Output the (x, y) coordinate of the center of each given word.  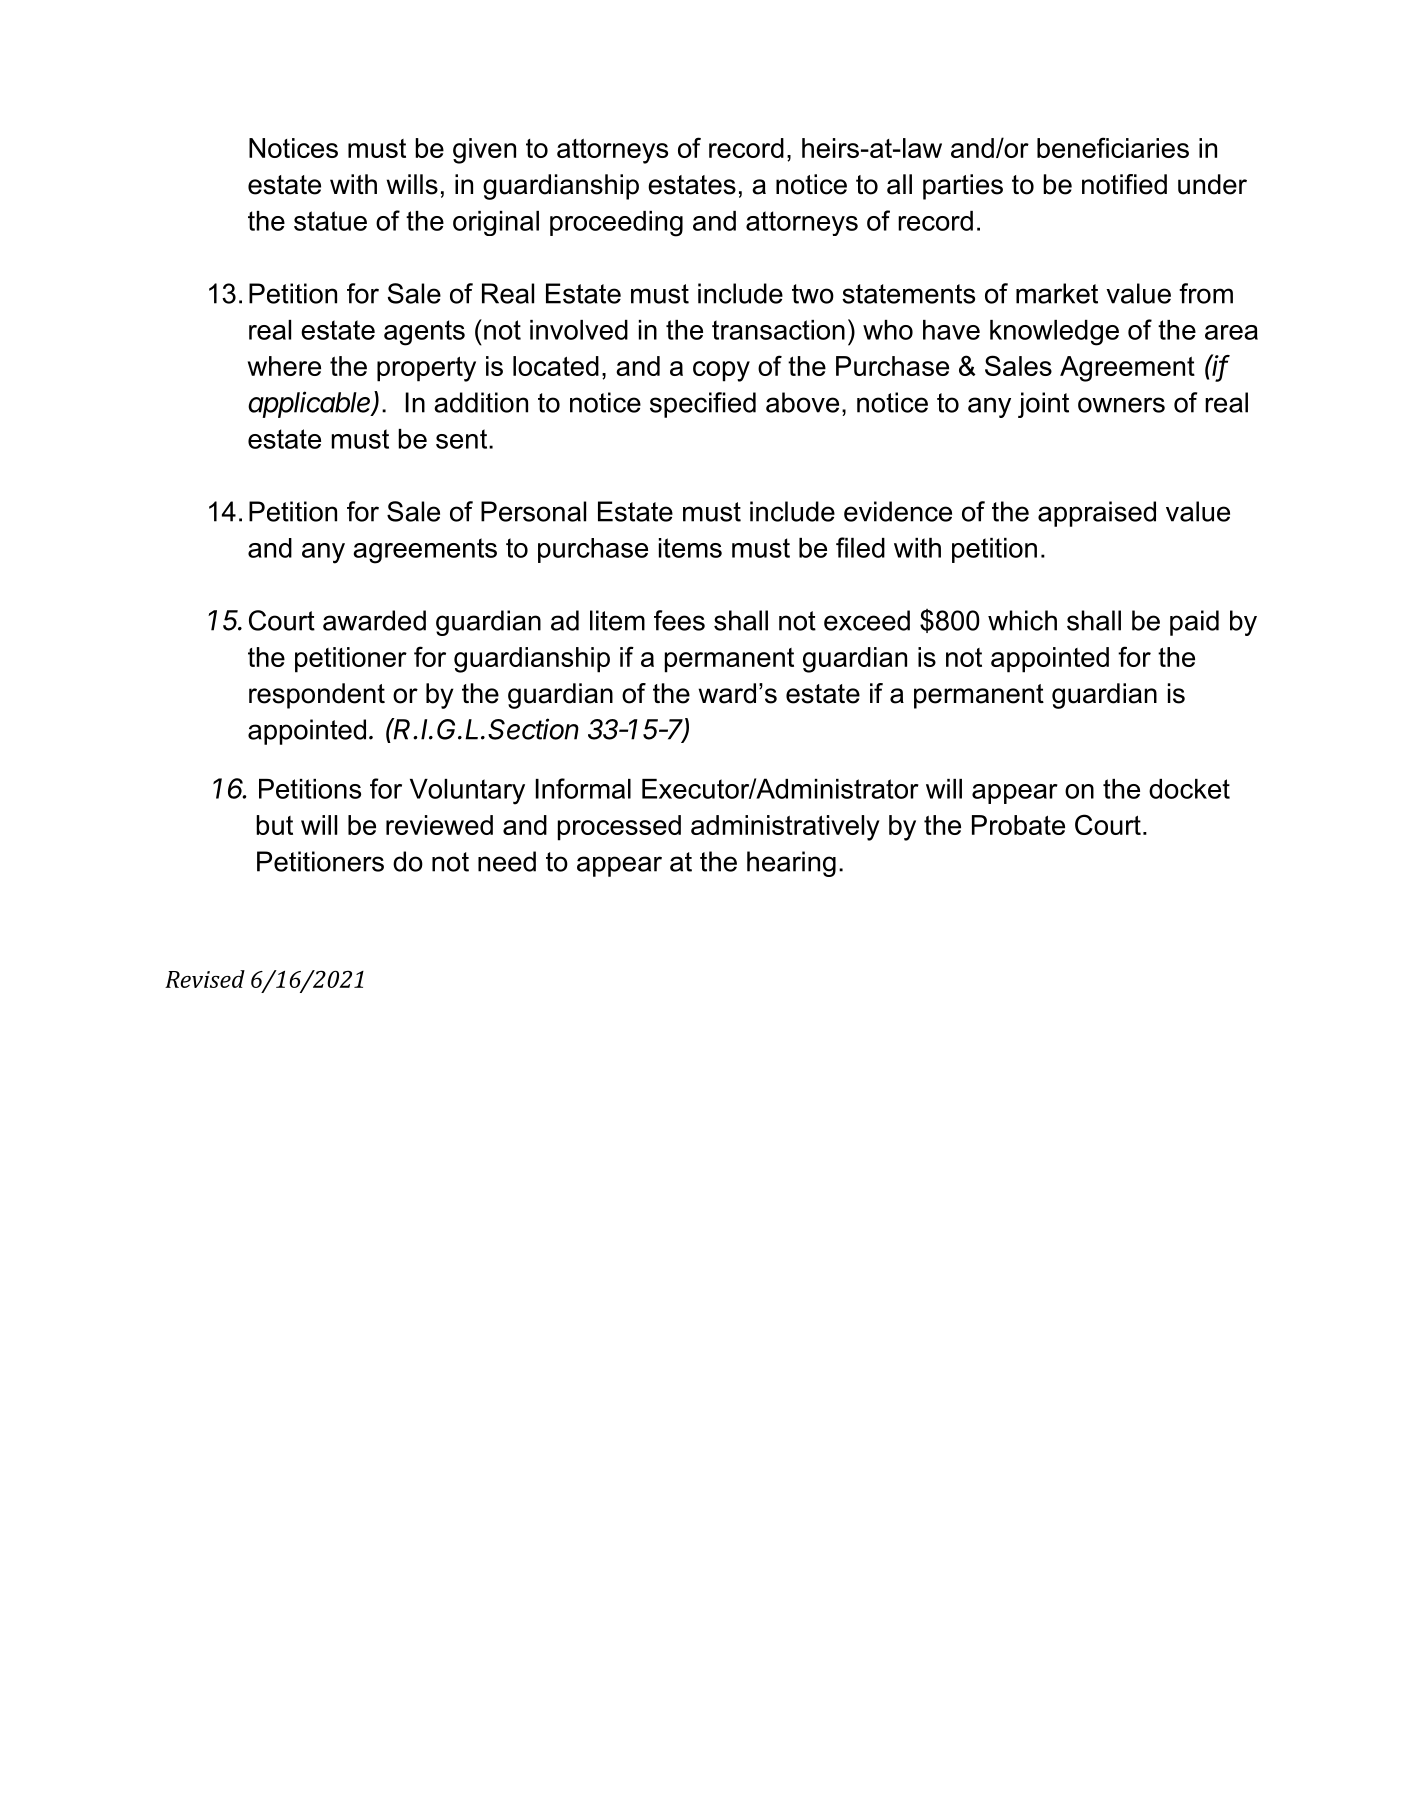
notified (1124, 184)
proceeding (616, 224)
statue (330, 221)
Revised (205, 979)
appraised (1097, 514)
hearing (791, 864)
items (690, 548)
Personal (533, 511)
